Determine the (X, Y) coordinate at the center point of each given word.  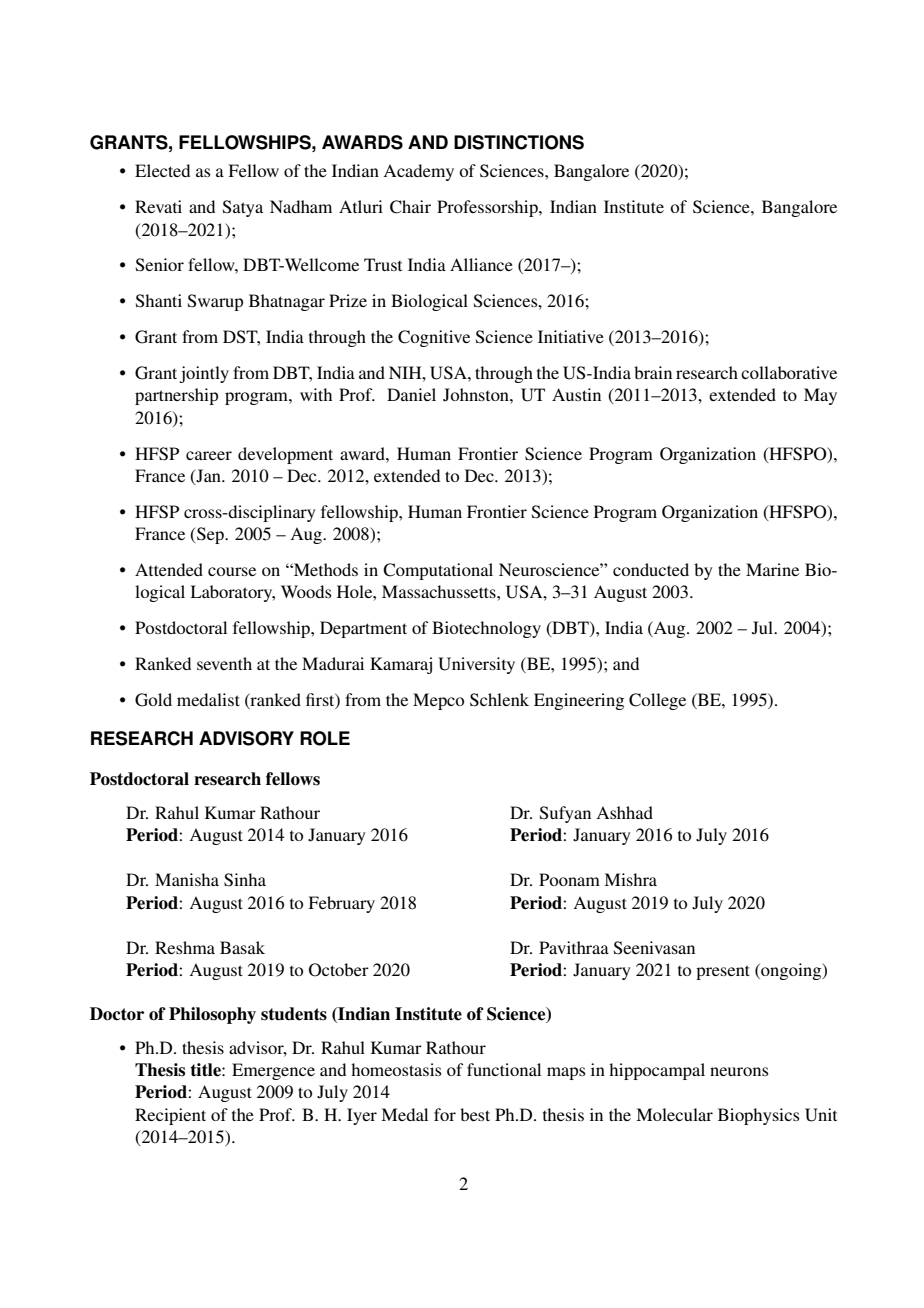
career (209, 455)
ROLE (325, 738)
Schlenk (499, 700)
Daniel (411, 394)
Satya (243, 208)
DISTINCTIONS (519, 142)
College (657, 701)
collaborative (789, 372)
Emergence (273, 1071)
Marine (772, 569)
